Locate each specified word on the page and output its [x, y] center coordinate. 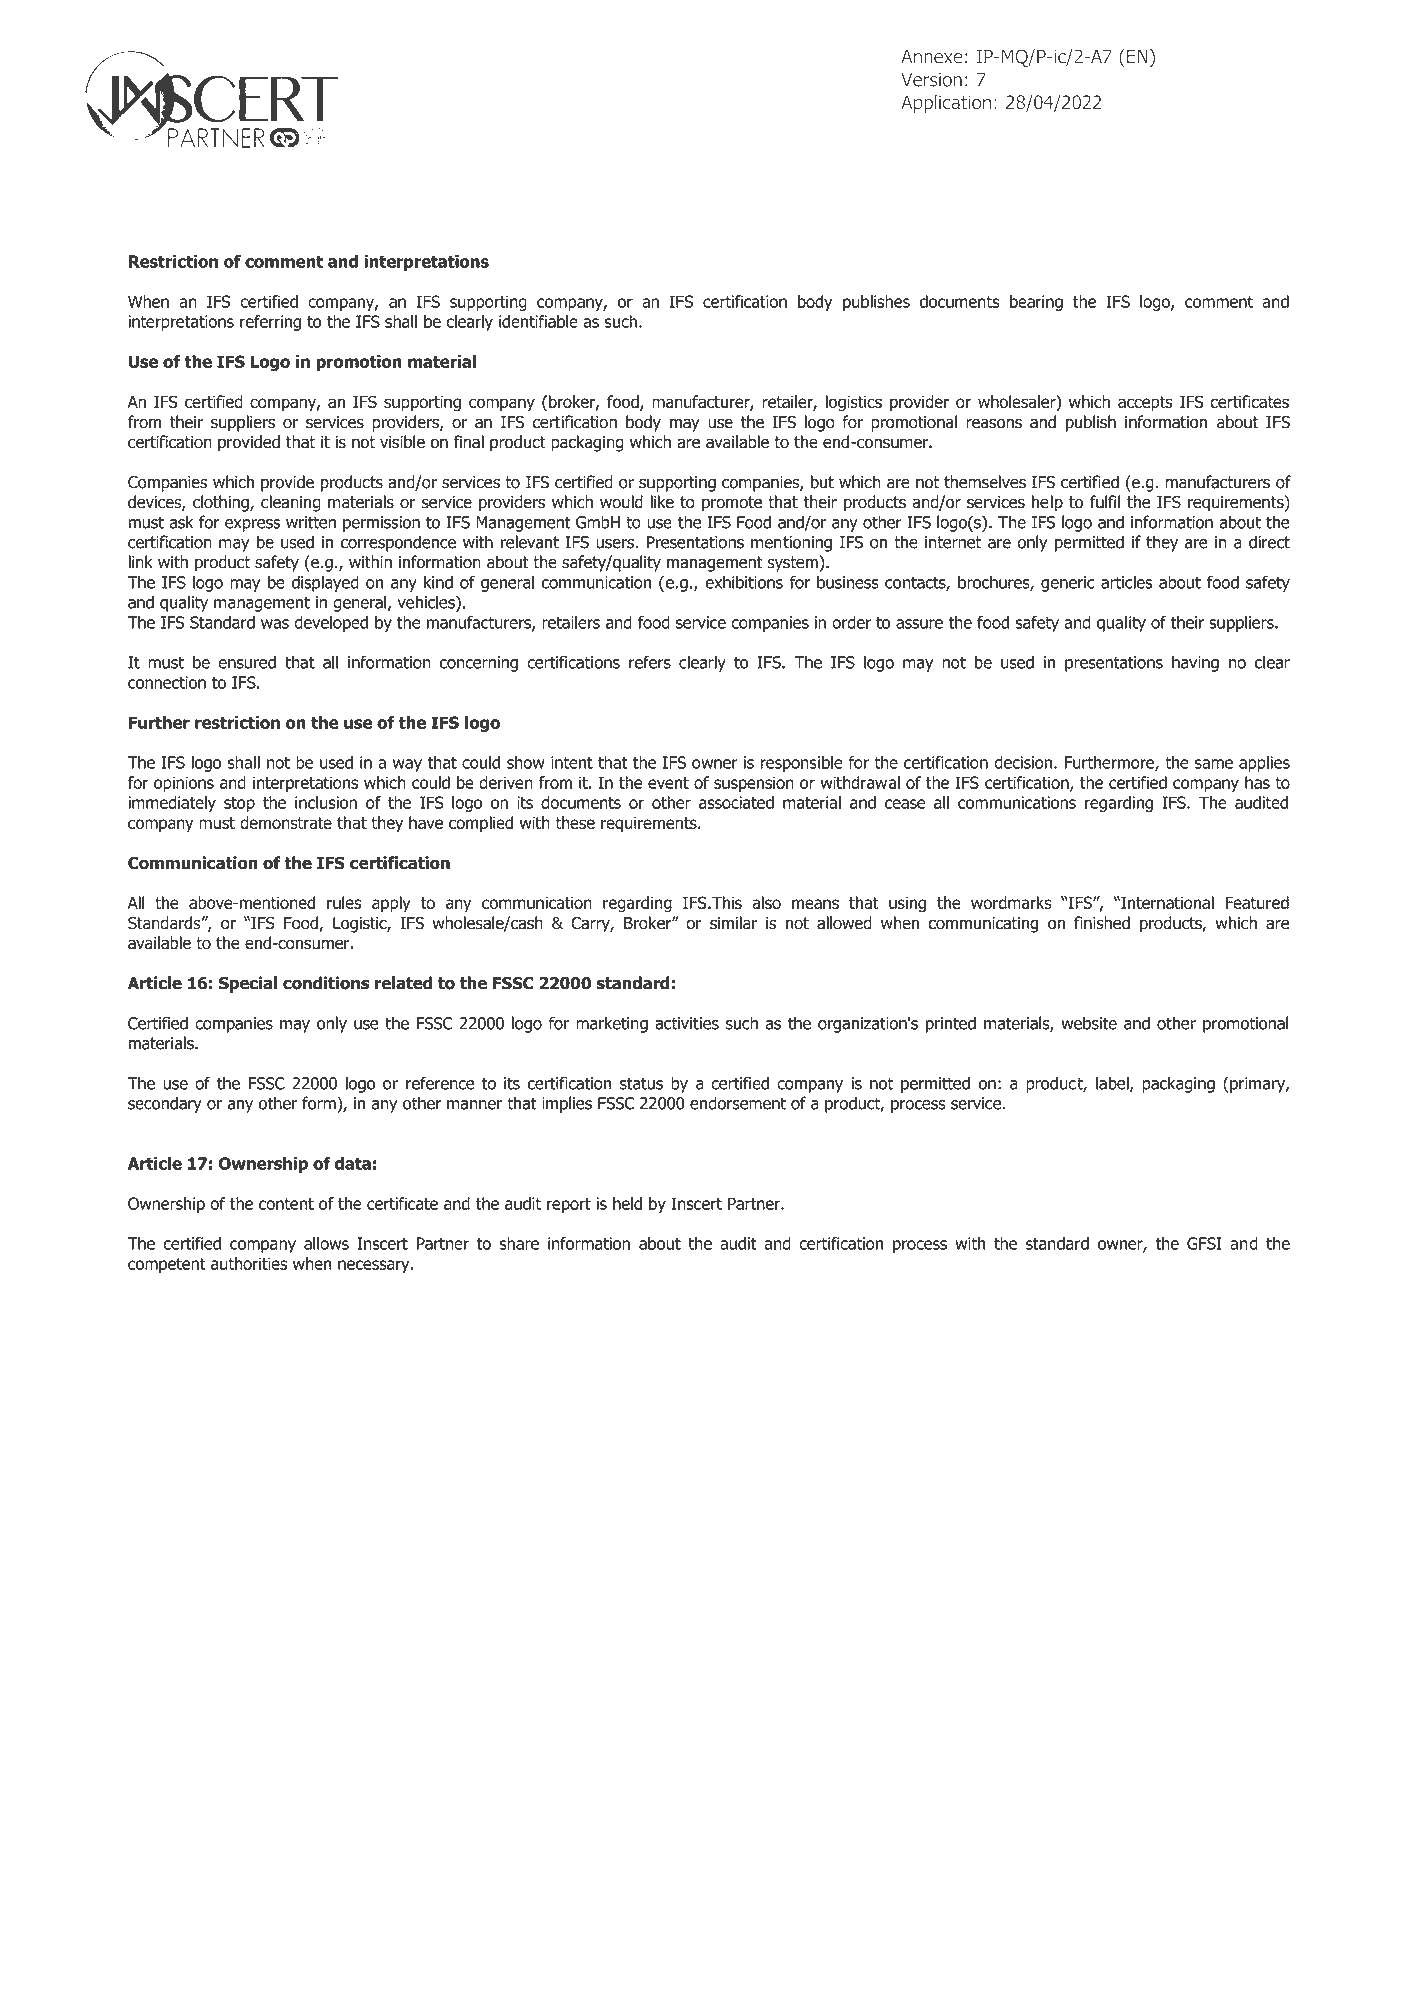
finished [1102, 923]
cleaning [291, 503]
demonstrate [286, 822]
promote [732, 504]
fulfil [1105, 502]
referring [270, 323]
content [286, 1204]
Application [946, 104]
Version [931, 79]
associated [736, 802]
